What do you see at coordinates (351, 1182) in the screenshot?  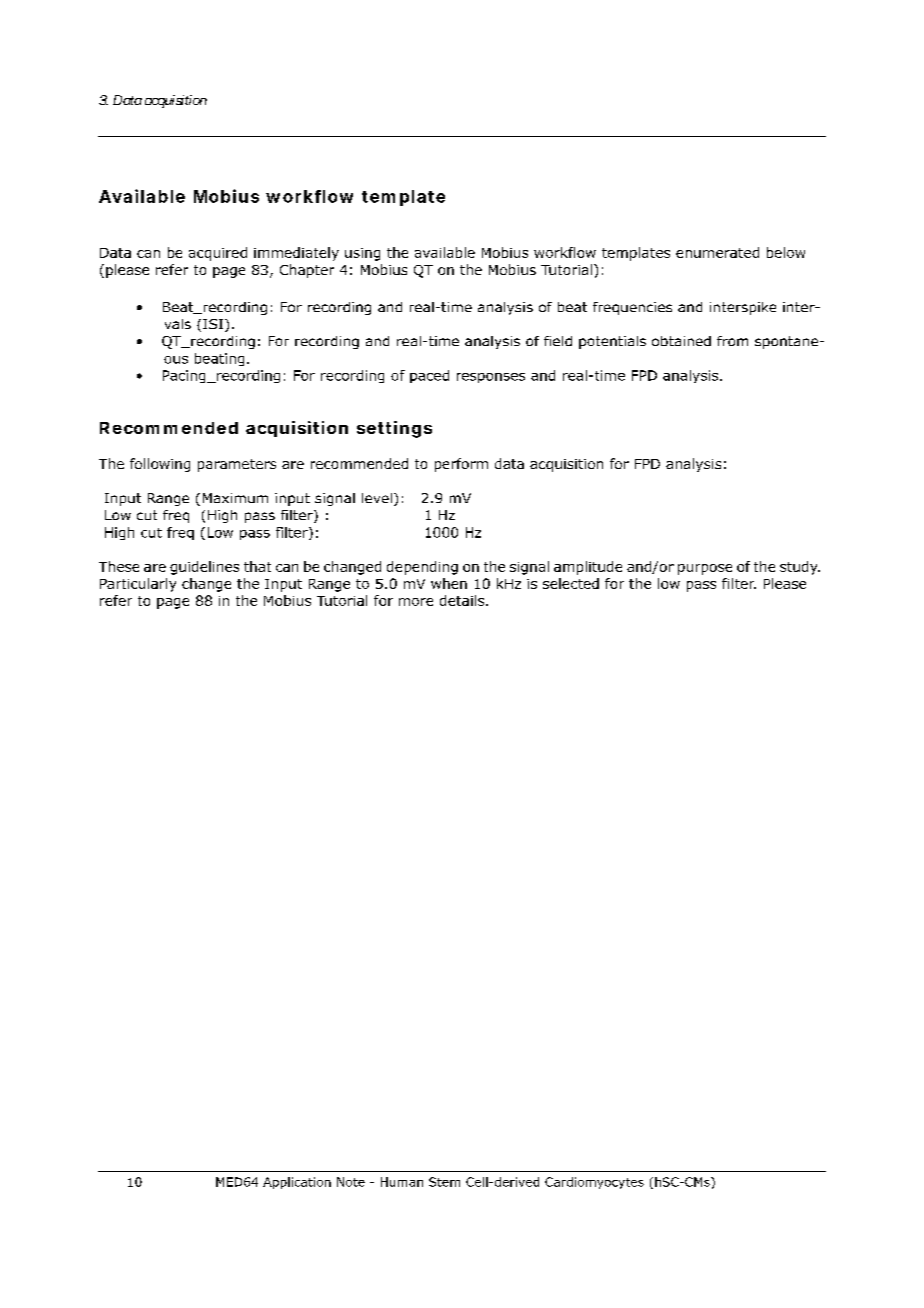 I see `Note` at bounding box center [351, 1182].
